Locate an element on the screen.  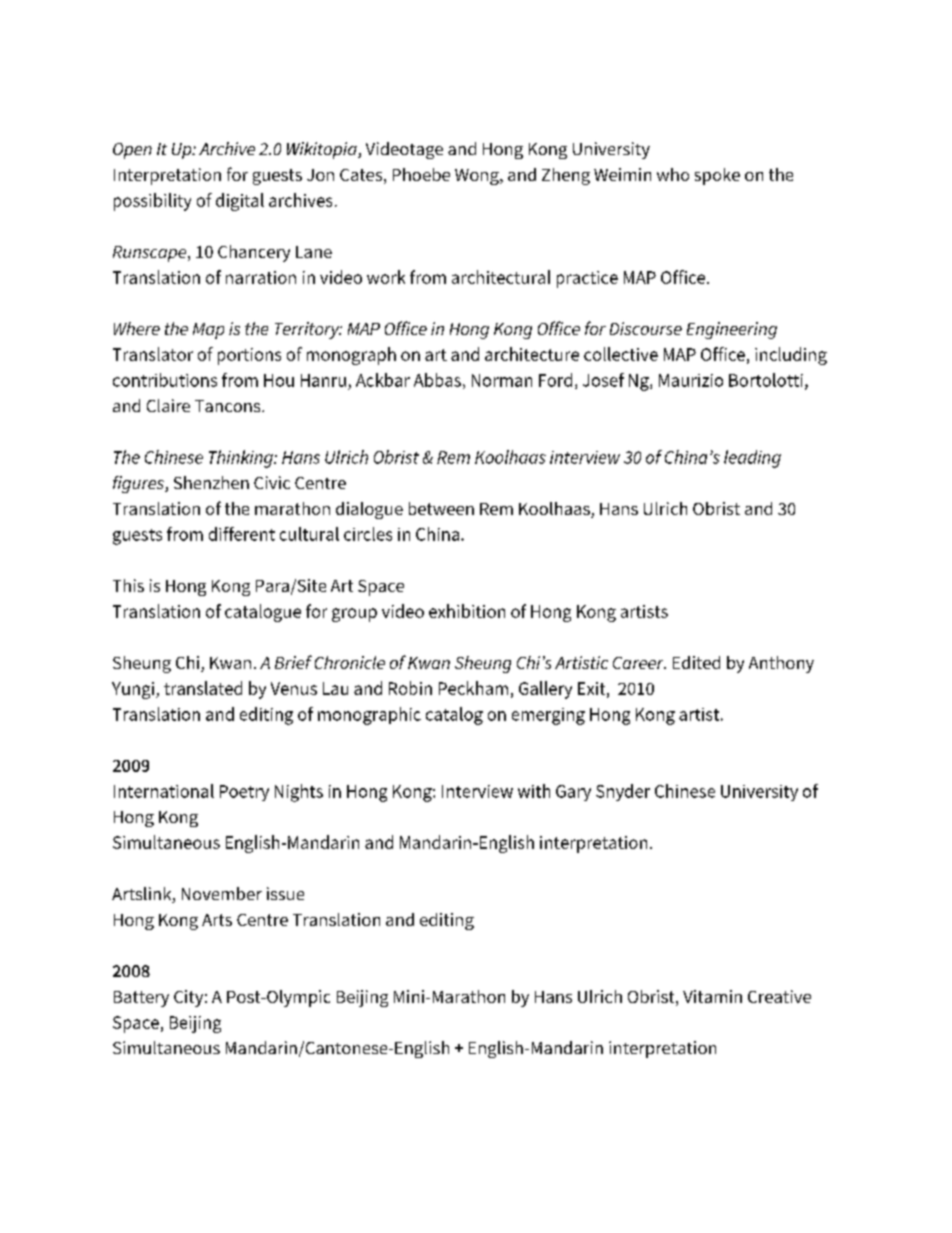
digital is located at coordinates (240, 202).
